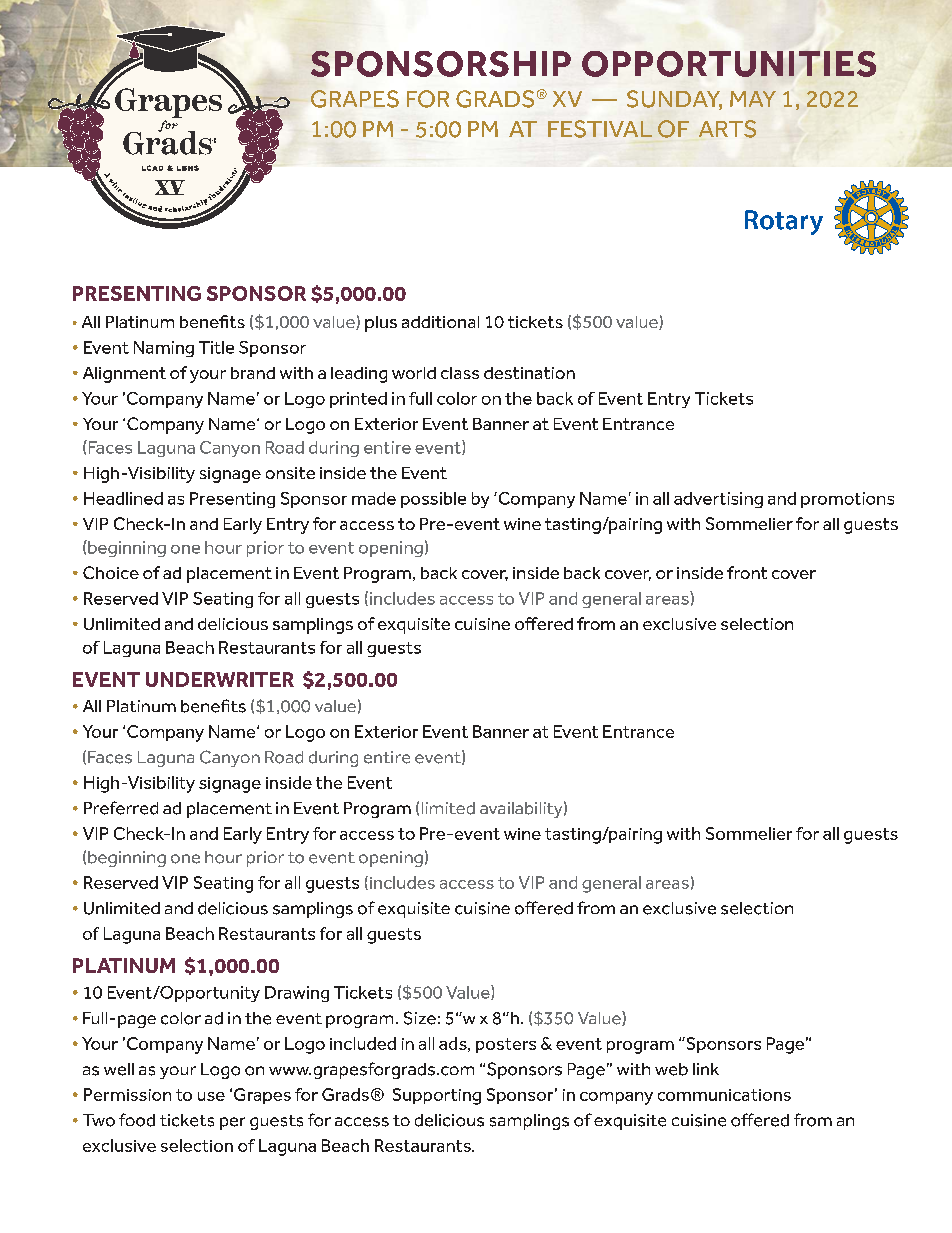 The image size is (952, 1233). Describe the element at coordinates (216, 347) in the screenshot. I see `Title` at that location.
